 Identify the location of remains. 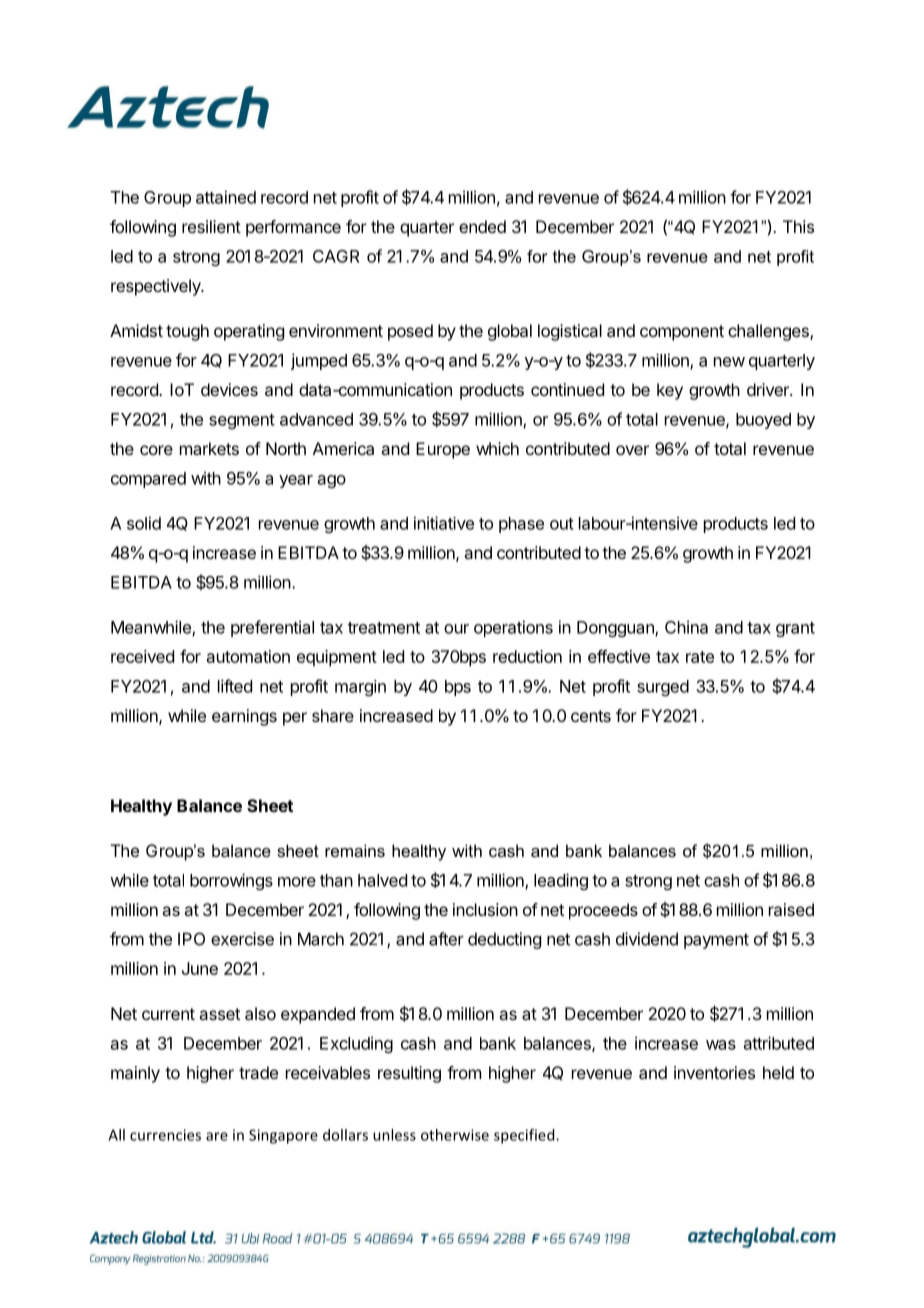
(355, 850).
